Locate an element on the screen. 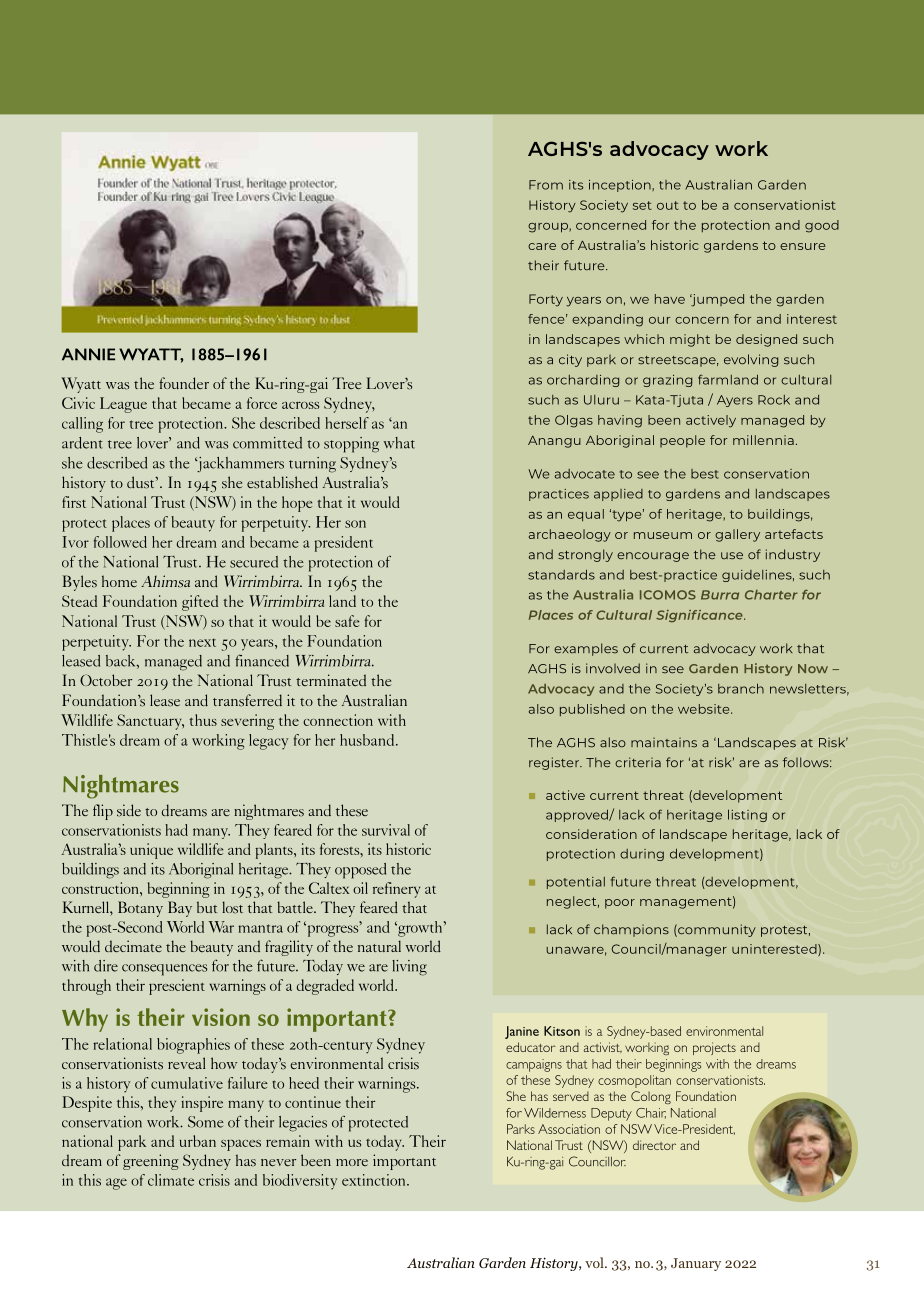  website is located at coordinates (705, 709).
